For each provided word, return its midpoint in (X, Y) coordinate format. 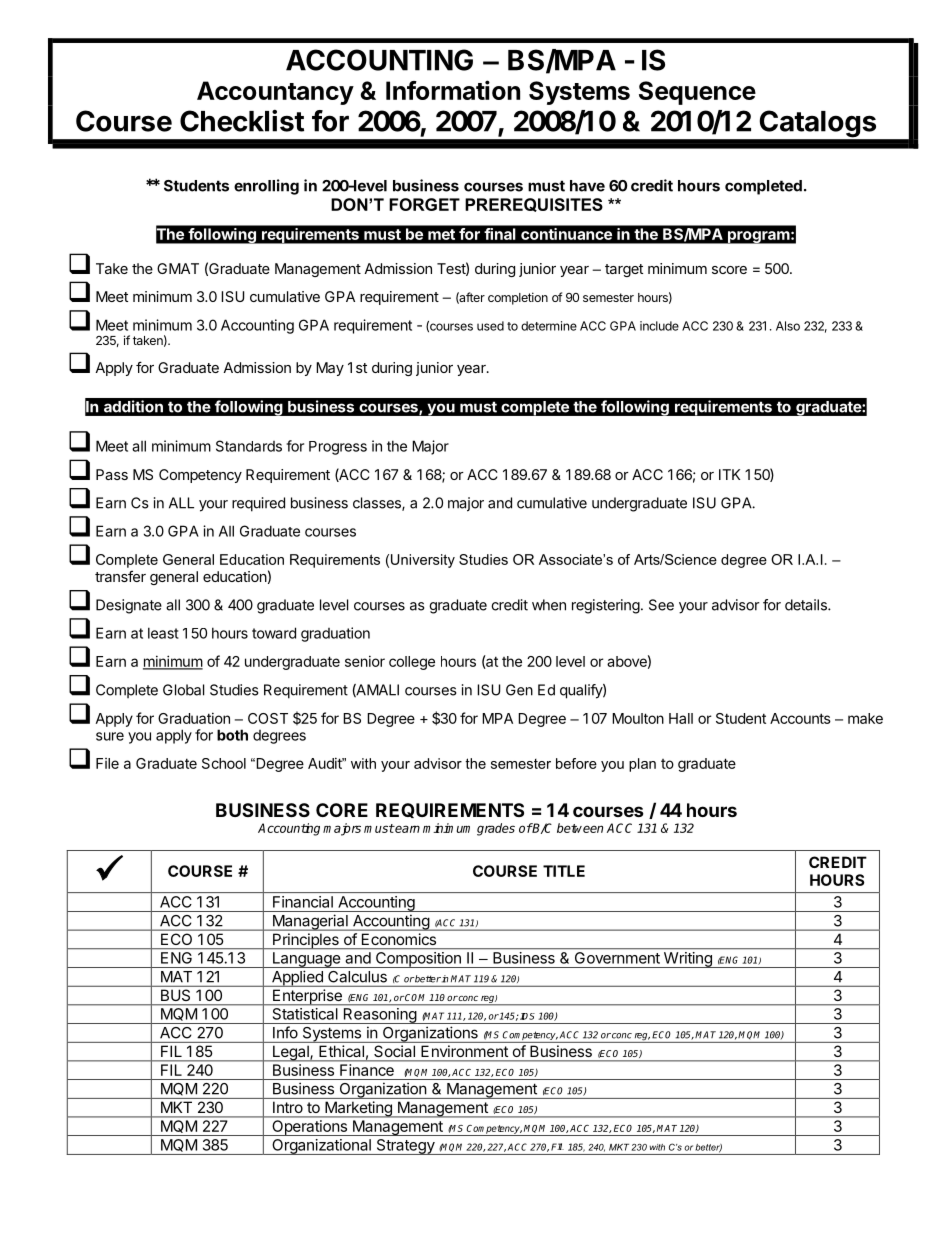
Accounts (800, 718)
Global (183, 690)
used (490, 326)
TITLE (564, 871)
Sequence (697, 93)
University (423, 561)
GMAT (178, 268)
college (412, 663)
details (807, 605)
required (258, 504)
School (224, 763)
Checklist (242, 121)
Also (788, 326)
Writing (687, 960)
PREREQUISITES (534, 205)
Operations (309, 1128)
